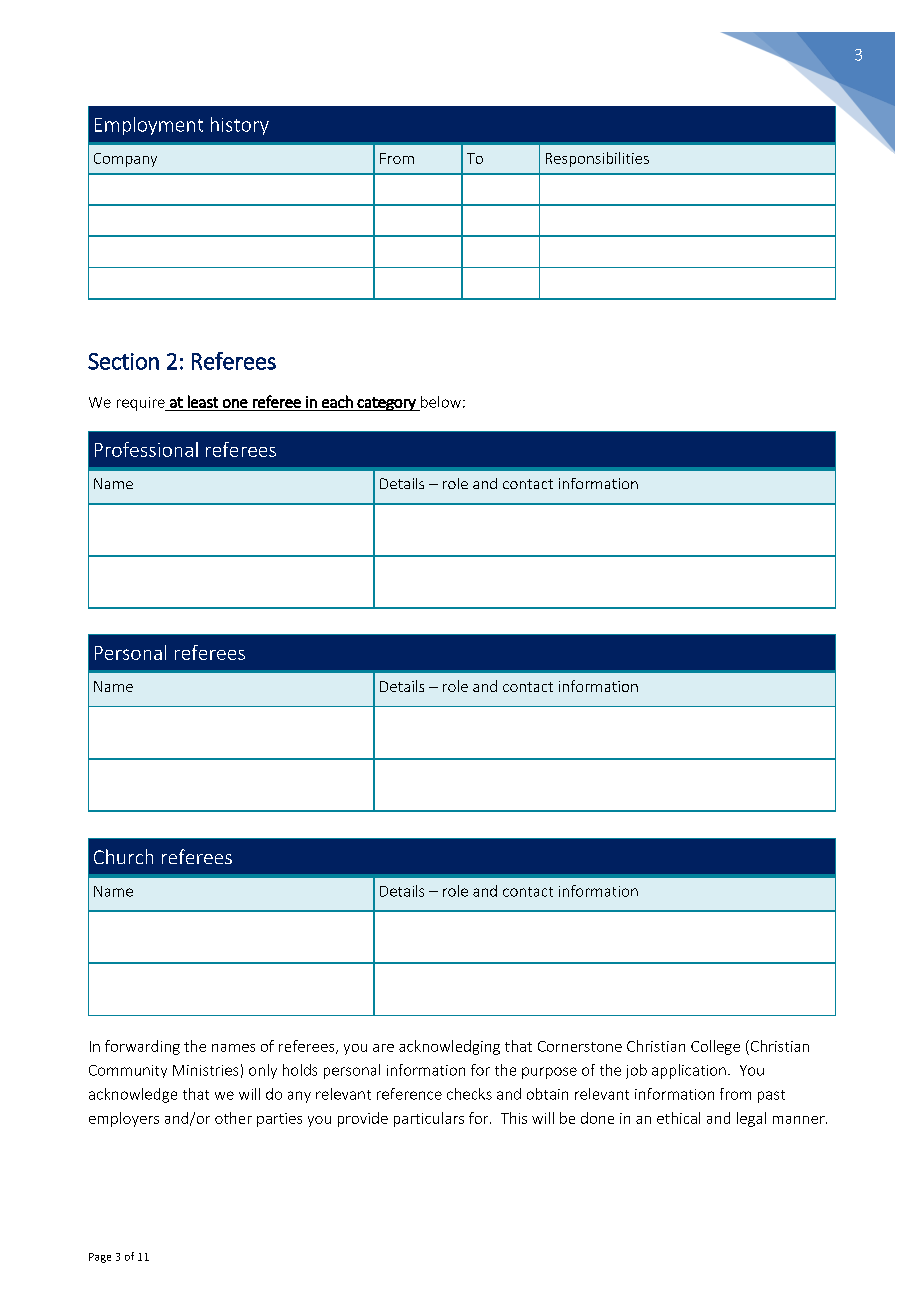  What do you see at coordinates (142, 404) in the screenshot?
I see `require` at bounding box center [142, 404].
